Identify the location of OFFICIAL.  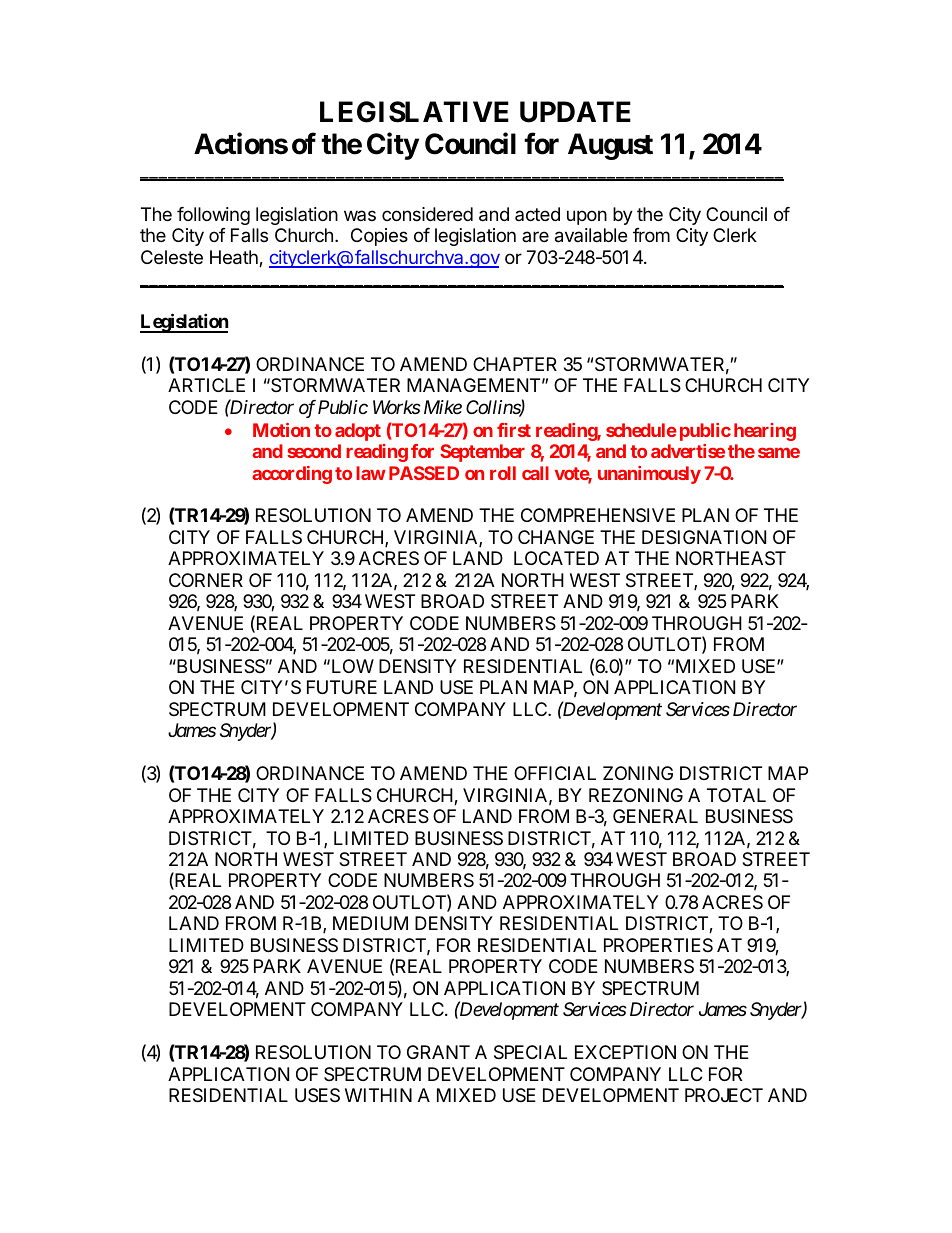
(555, 773).
